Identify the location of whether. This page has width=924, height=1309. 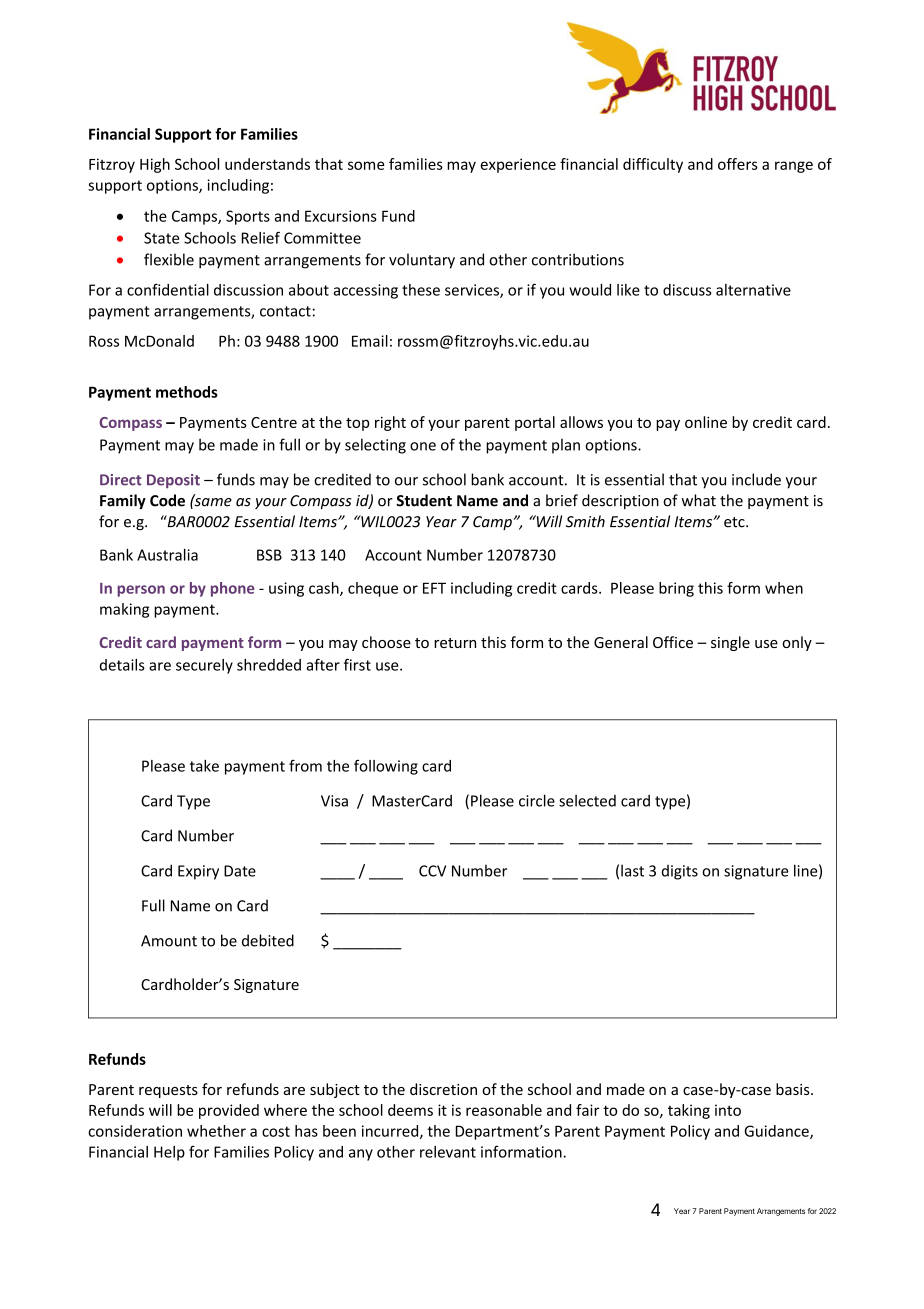
(216, 1131).
